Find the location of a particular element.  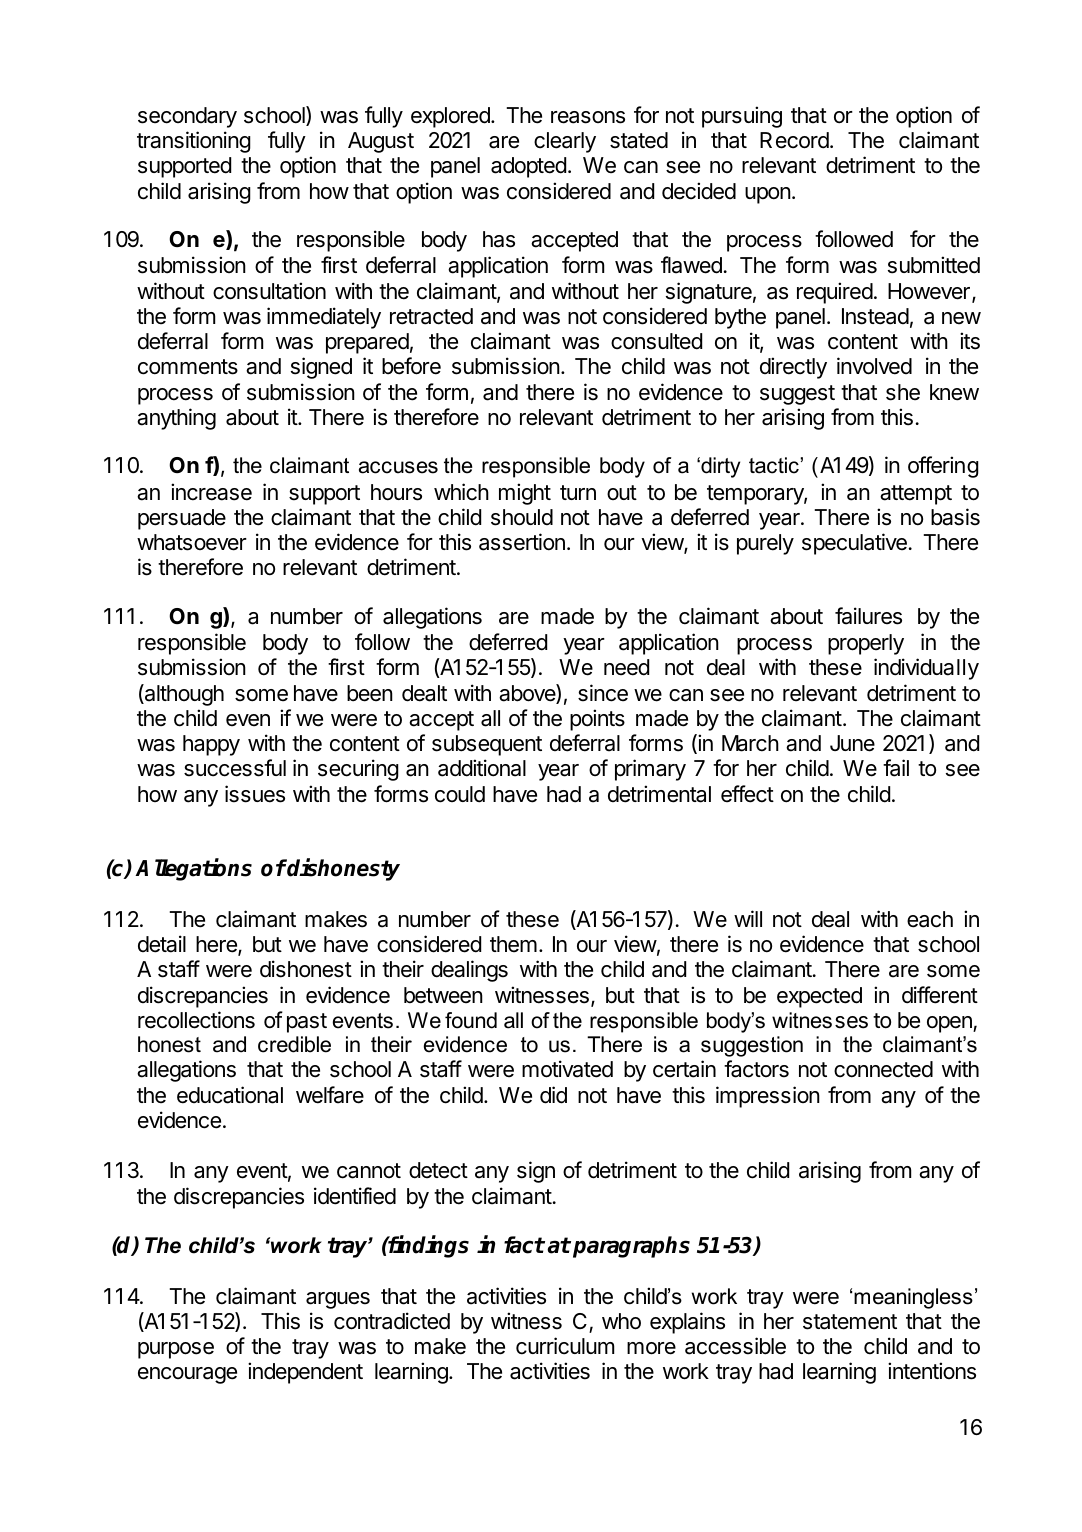

assertion is located at coordinates (522, 542).
